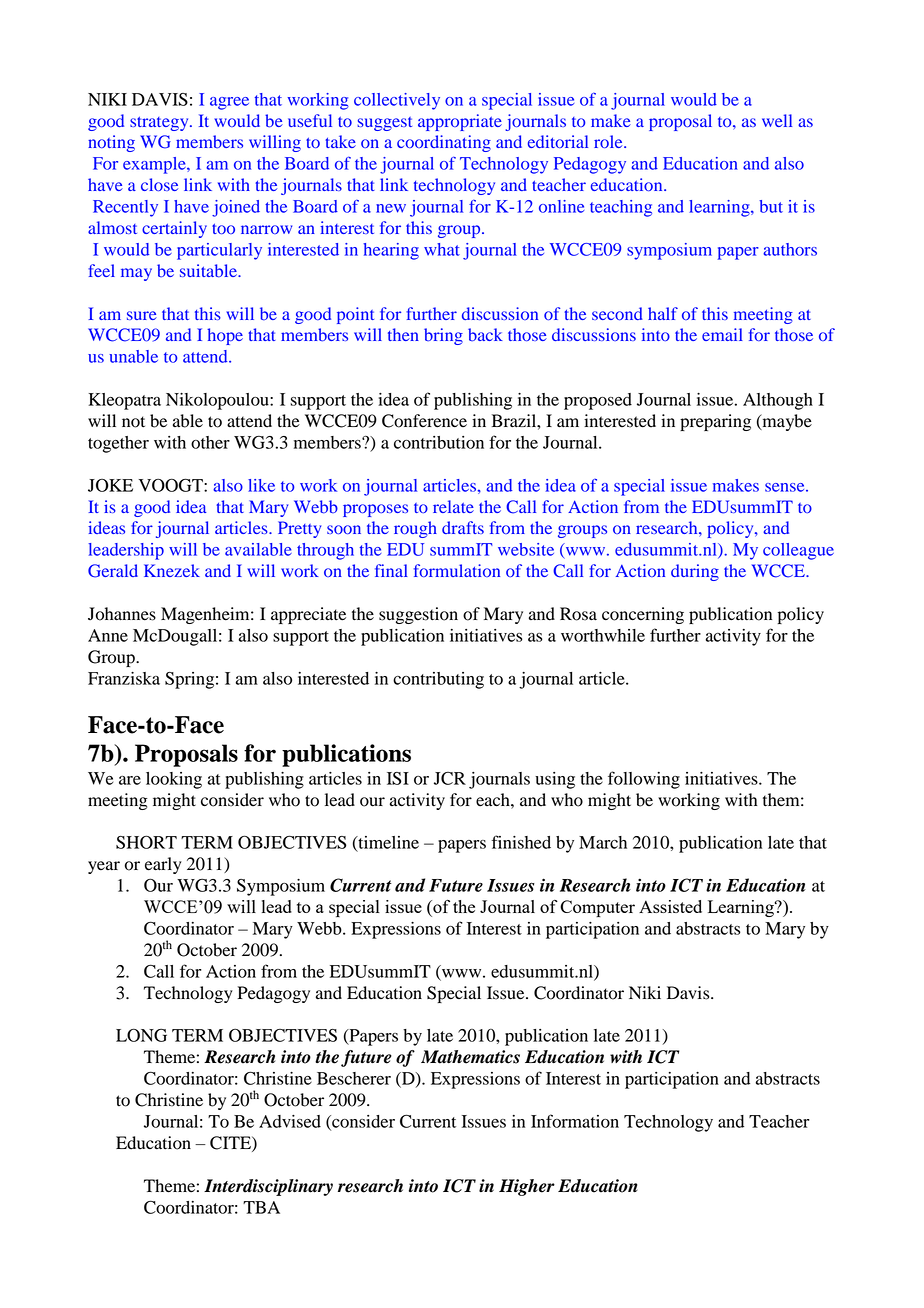 The width and height of the screenshot is (924, 1308). What do you see at coordinates (643, 615) in the screenshot?
I see `concerning` at bounding box center [643, 615].
